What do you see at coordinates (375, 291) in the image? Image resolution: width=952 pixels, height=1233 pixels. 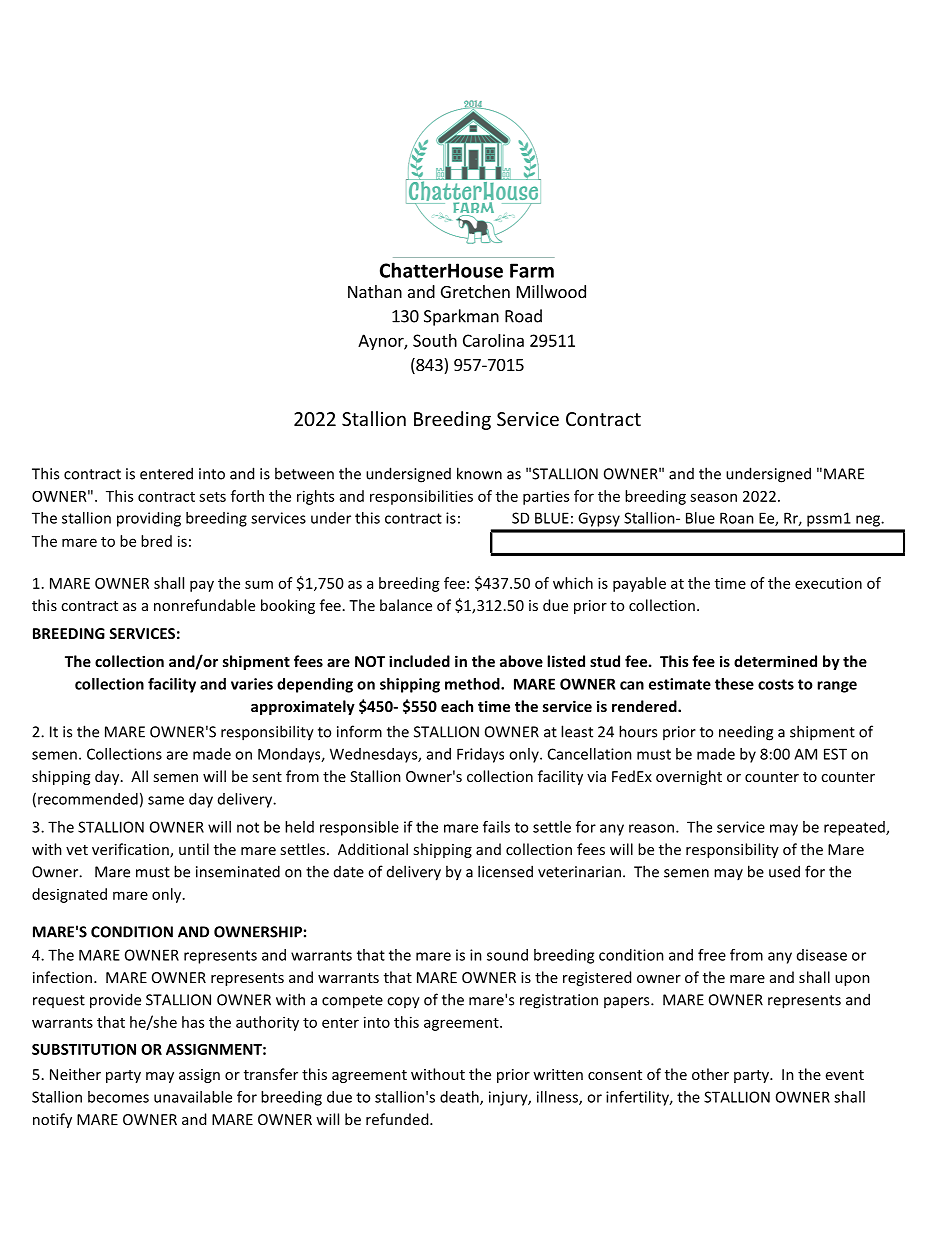 I see `Nathan` at bounding box center [375, 291].
